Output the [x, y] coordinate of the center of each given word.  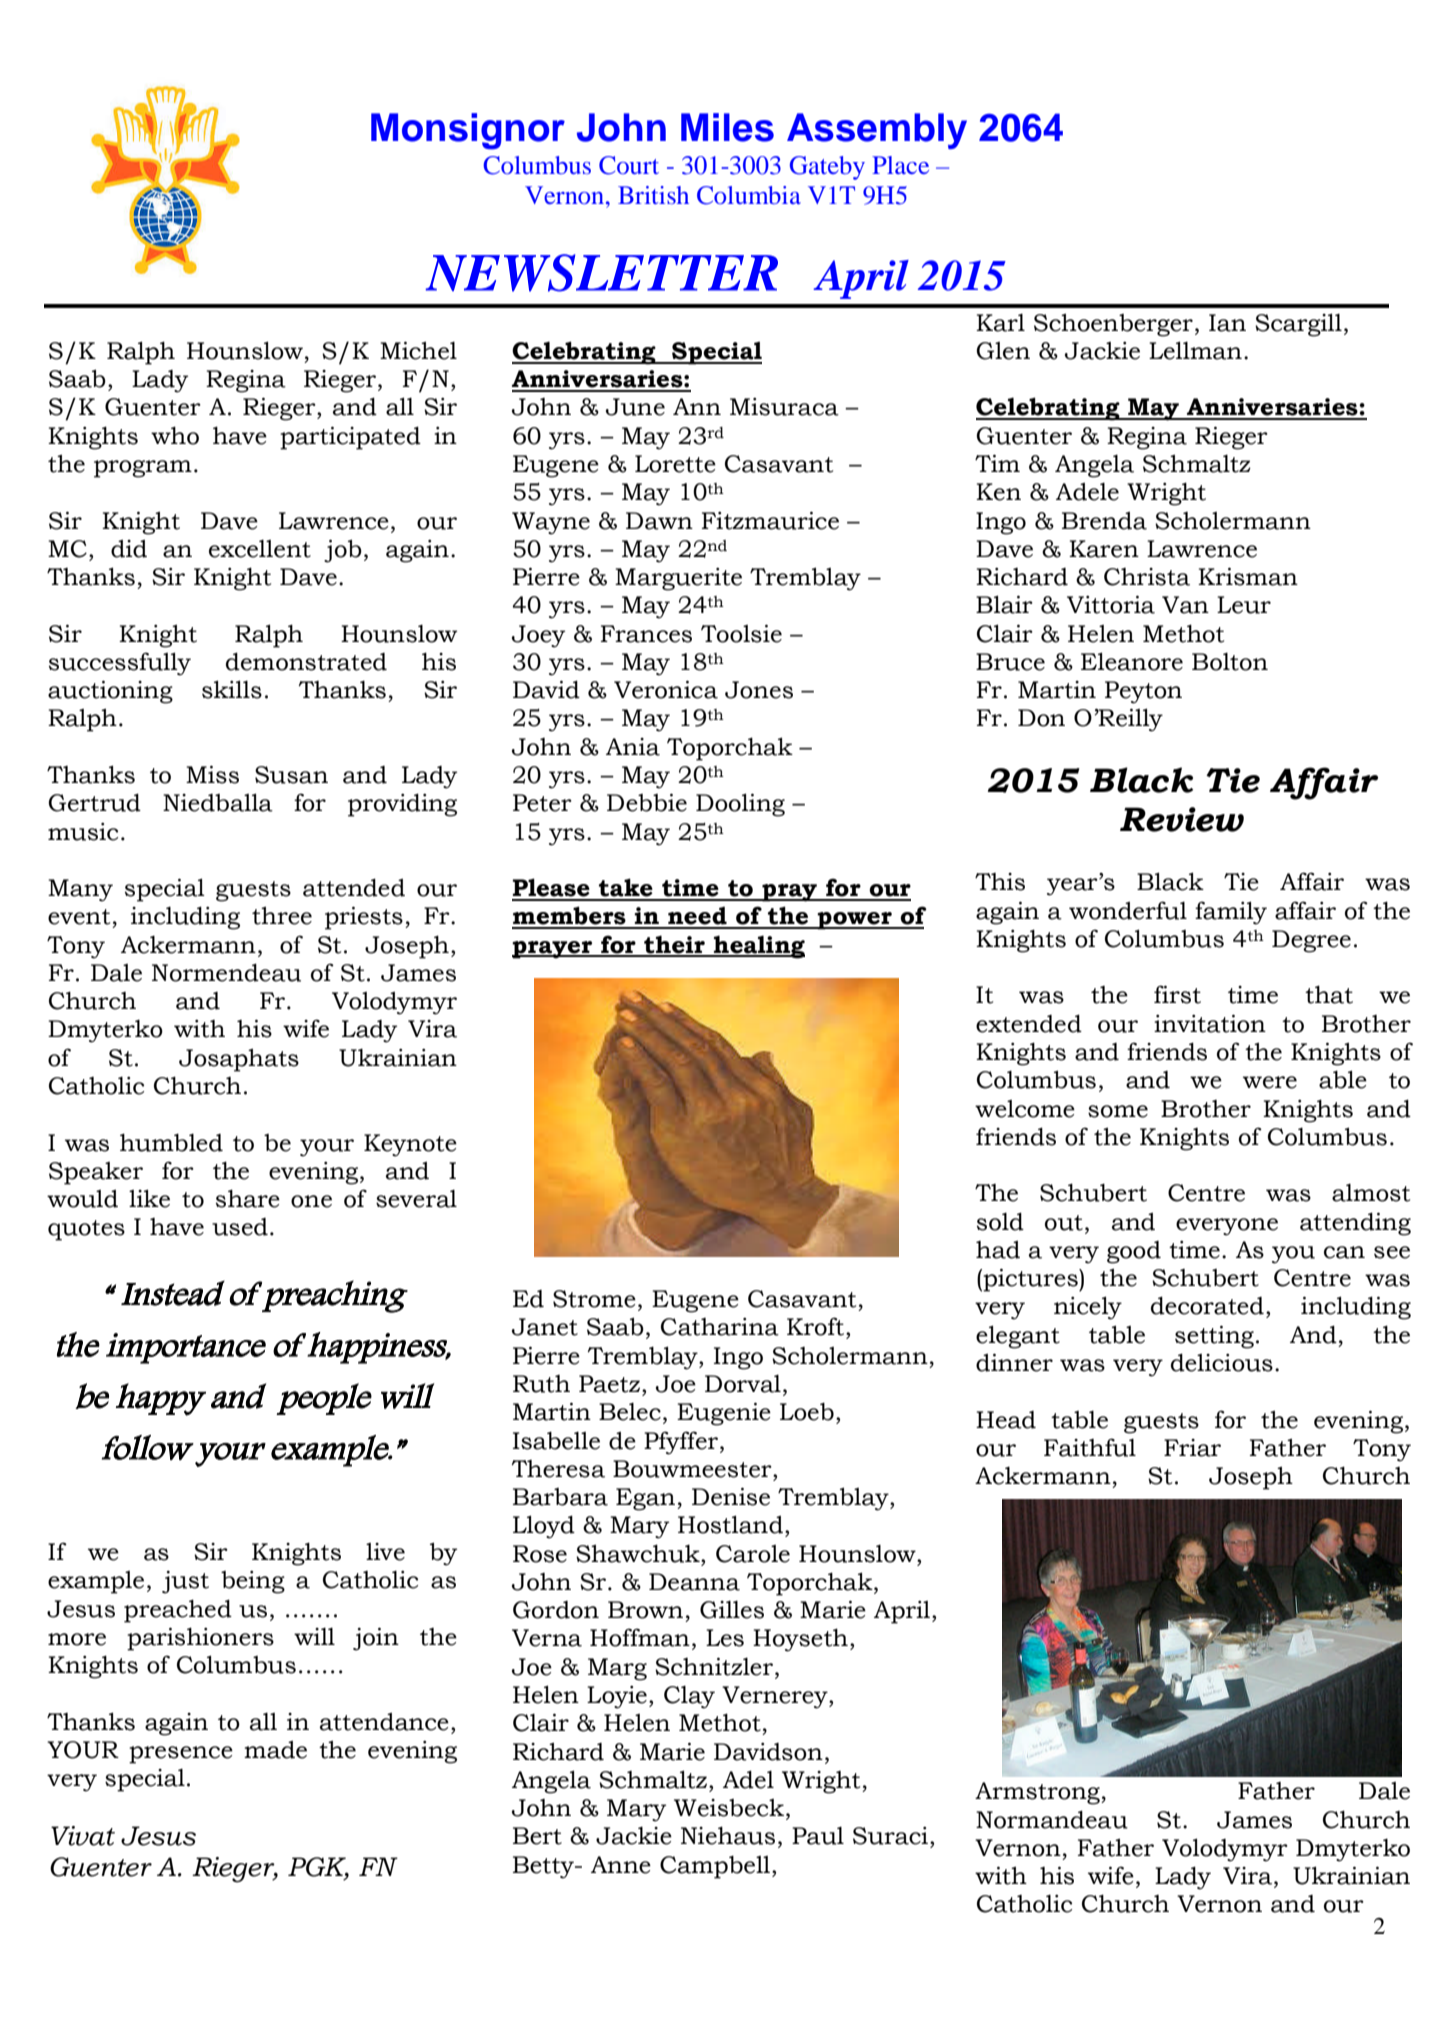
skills [232, 689]
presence [181, 1755]
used [240, 1227]
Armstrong [1038, 1793]
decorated [1207, 1305]
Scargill [1298, 325]
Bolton [1230, 662]
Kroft [815, 1326]
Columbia [749, 195]
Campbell [715, 1867]
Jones [759, 690]
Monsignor [468, 131]
